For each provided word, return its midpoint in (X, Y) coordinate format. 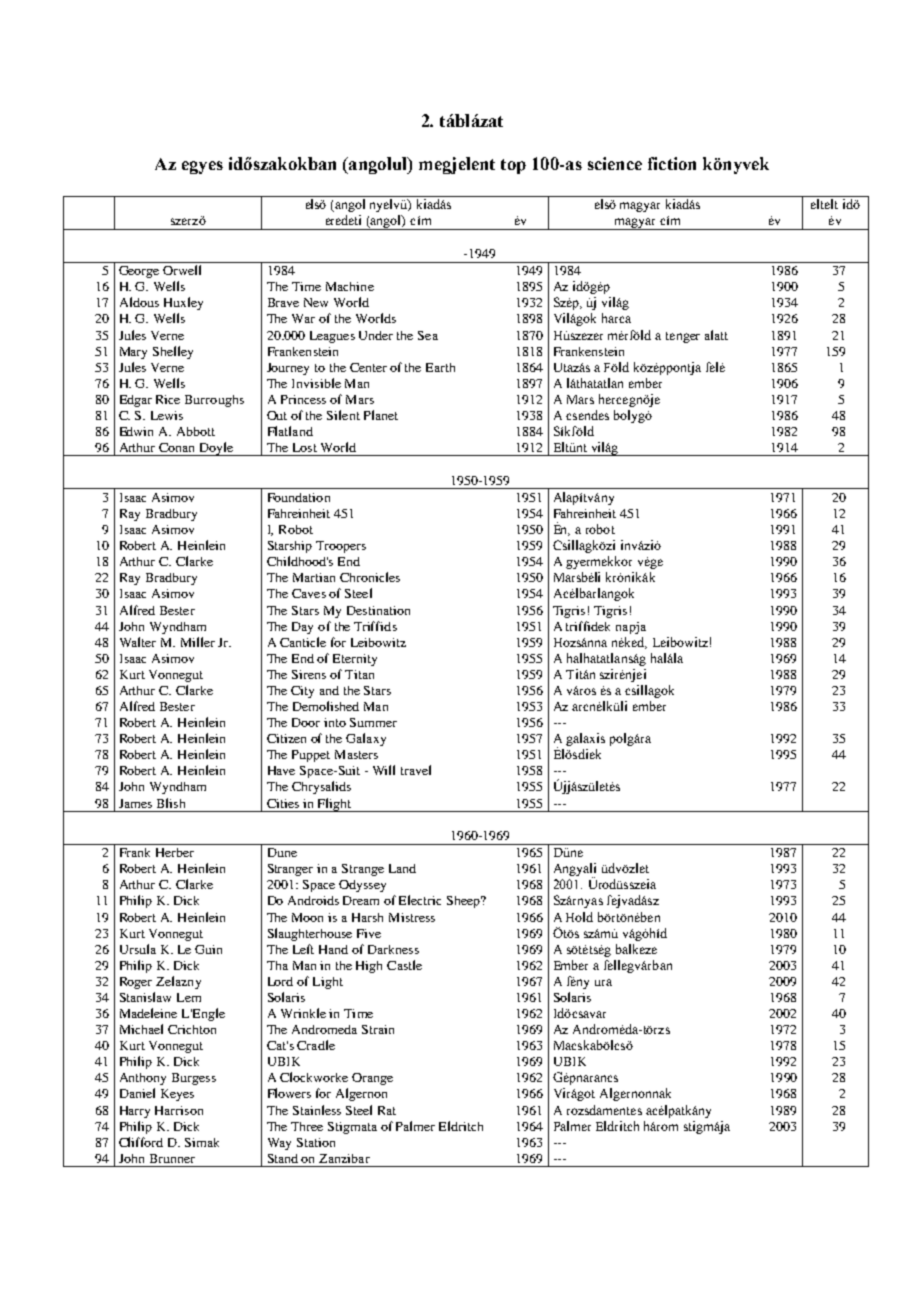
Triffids (375, 626)
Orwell (182, 270)
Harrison (179, 1110)
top (513, 166)
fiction (672, 163)
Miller (198, 642)
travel (416, 770)
